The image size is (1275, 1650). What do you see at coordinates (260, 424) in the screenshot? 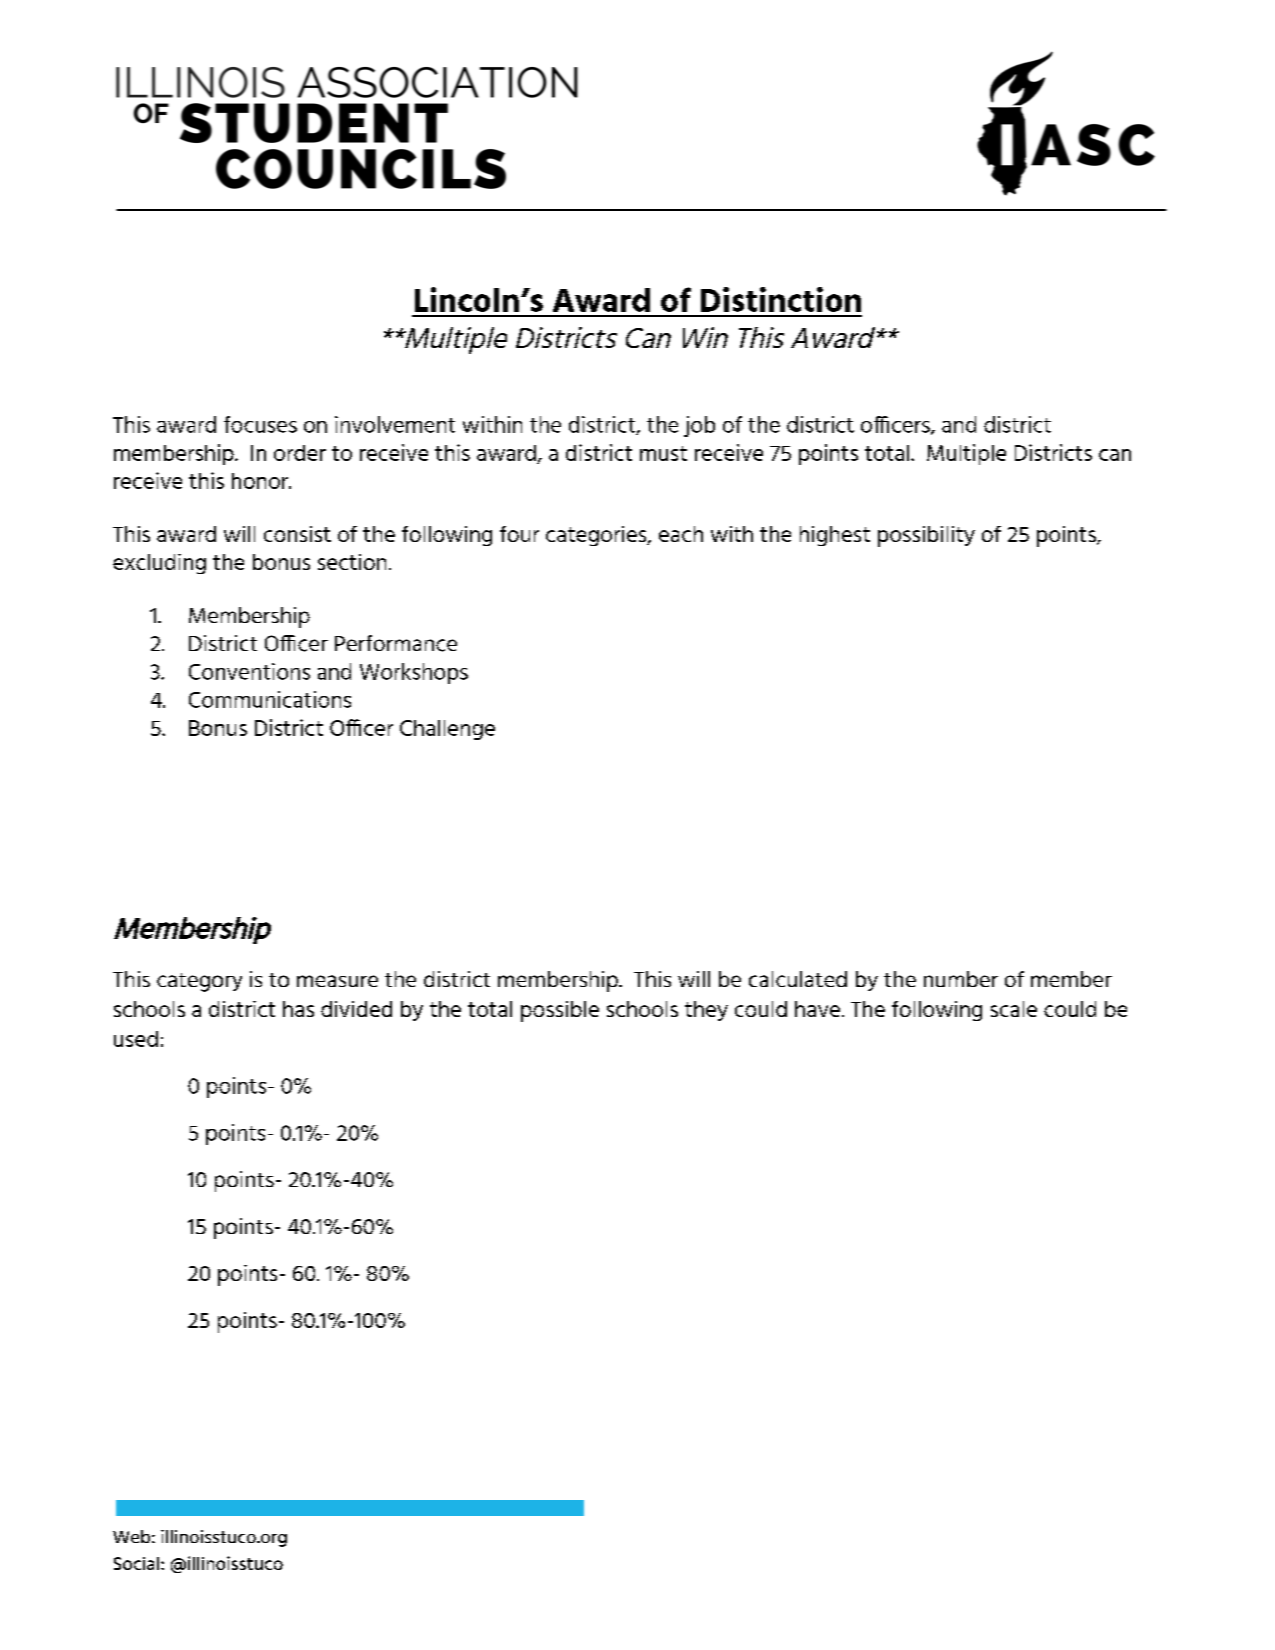
I see `focuses` at bounding box center [260, 424].
